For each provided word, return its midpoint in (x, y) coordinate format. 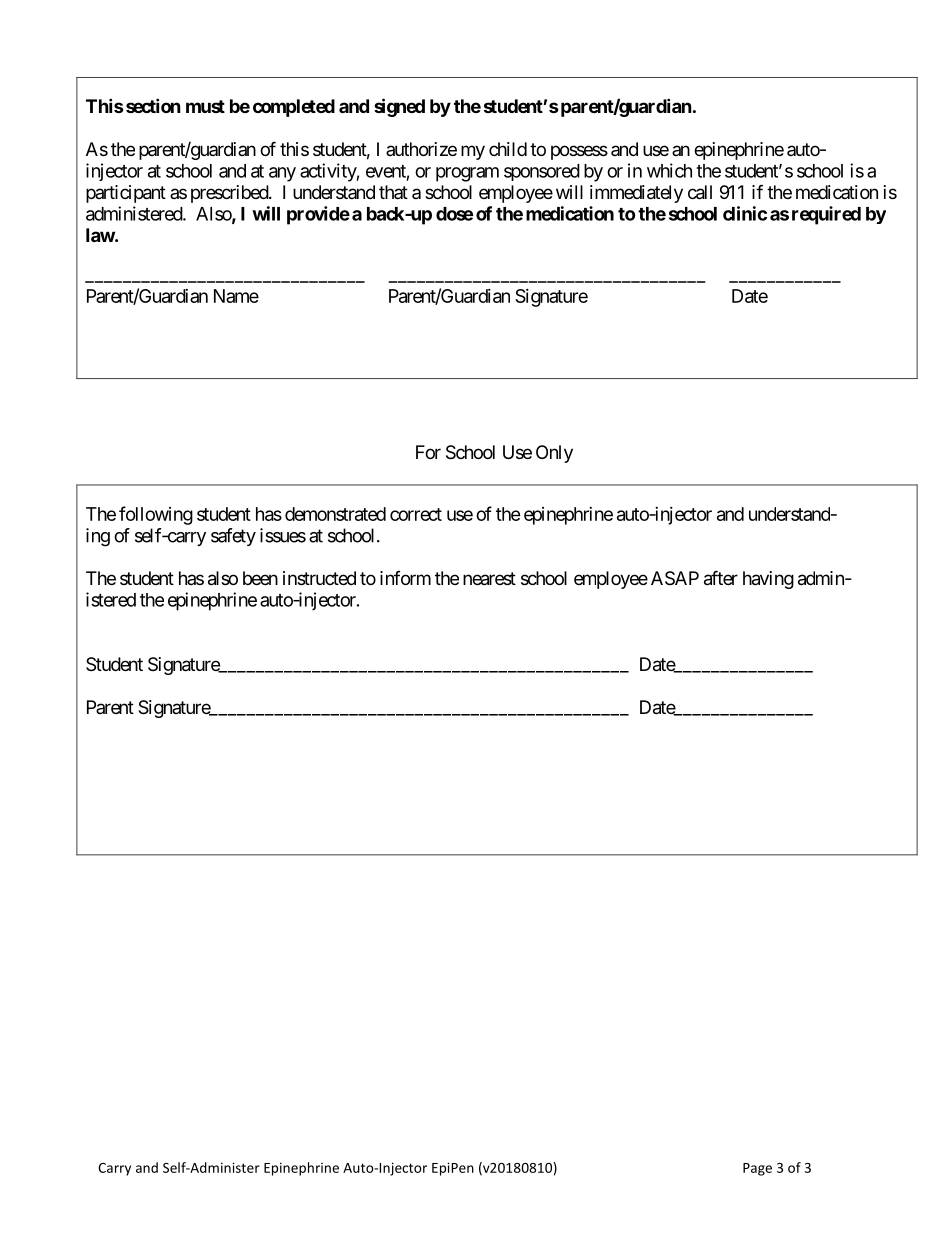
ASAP (675, 578)
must (205, 106)
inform (405, 578)
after (721, 578)
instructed (319, 578)
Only (554, 454)
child (508, 149)
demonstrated (335, 514)
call (700, 192)
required (826, 215)
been (260, 578)
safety (233, 537)
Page (757, 1169)
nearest (489, 579)
